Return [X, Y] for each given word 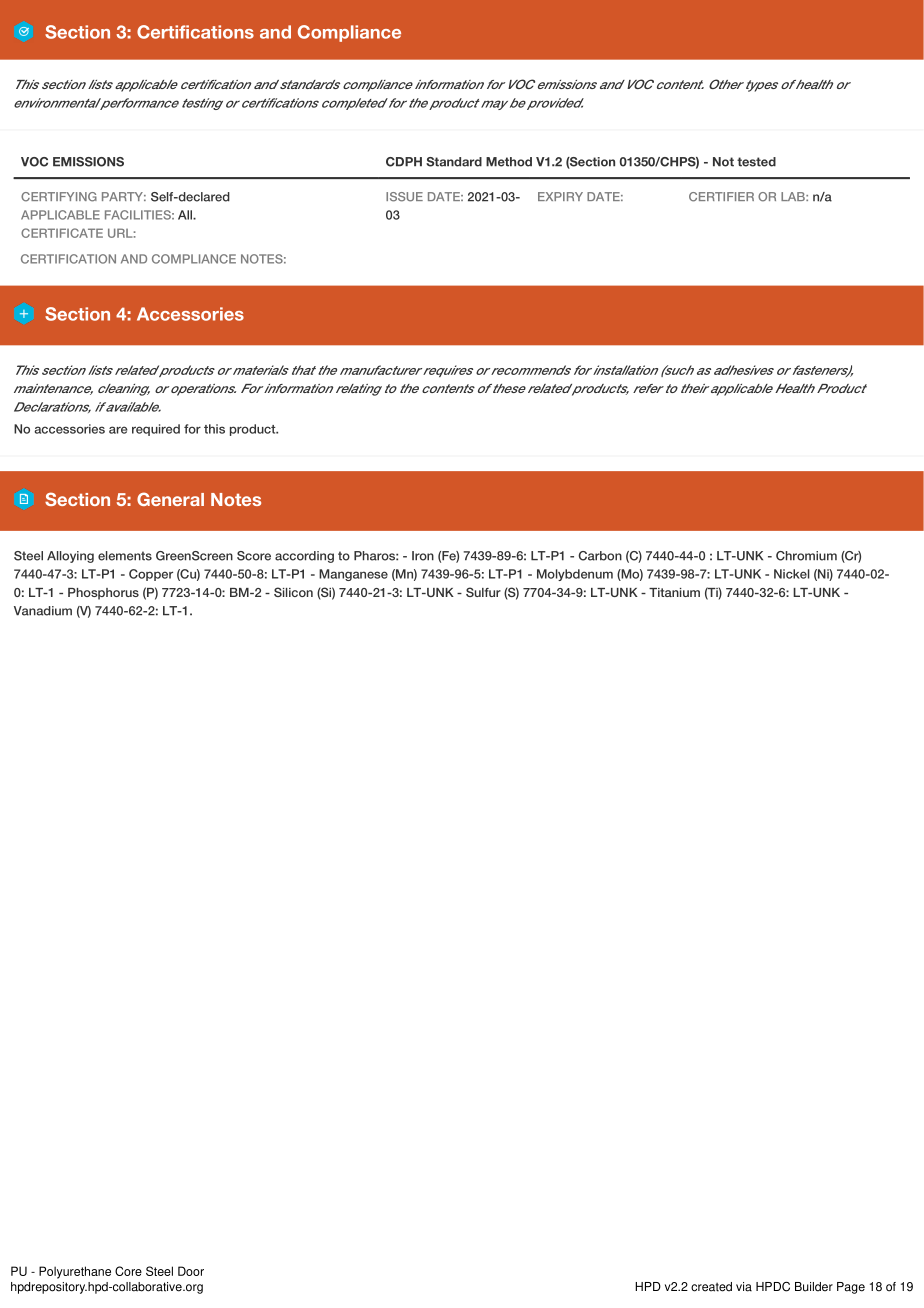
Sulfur [483, 592]
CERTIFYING [59, 197]
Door [191, 1271]
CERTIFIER [721, 197]
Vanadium [43, 611]
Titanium [674, 592]
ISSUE [404, 197]
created [711, 1287]
